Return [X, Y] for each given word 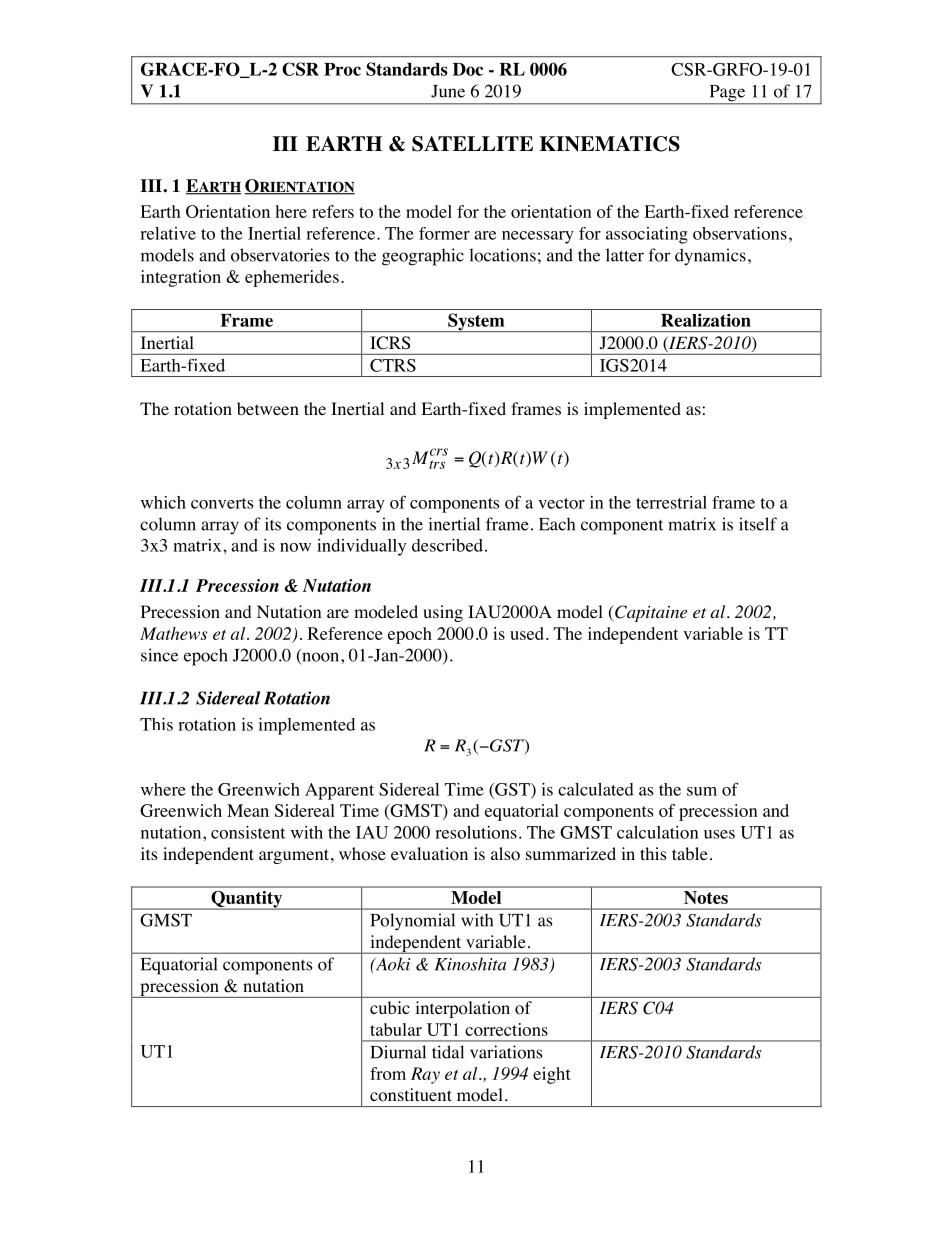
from [388, 1073]
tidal [448, 1052]
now [295, 547]
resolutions [476, 832]
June [448, 91]
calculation [657, 832]
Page [727, 94]
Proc [342, 69]
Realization [706, 320]
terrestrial [671, 502]
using [443, 613]
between [268, 408]
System [476, 322]
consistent [248, 832]
